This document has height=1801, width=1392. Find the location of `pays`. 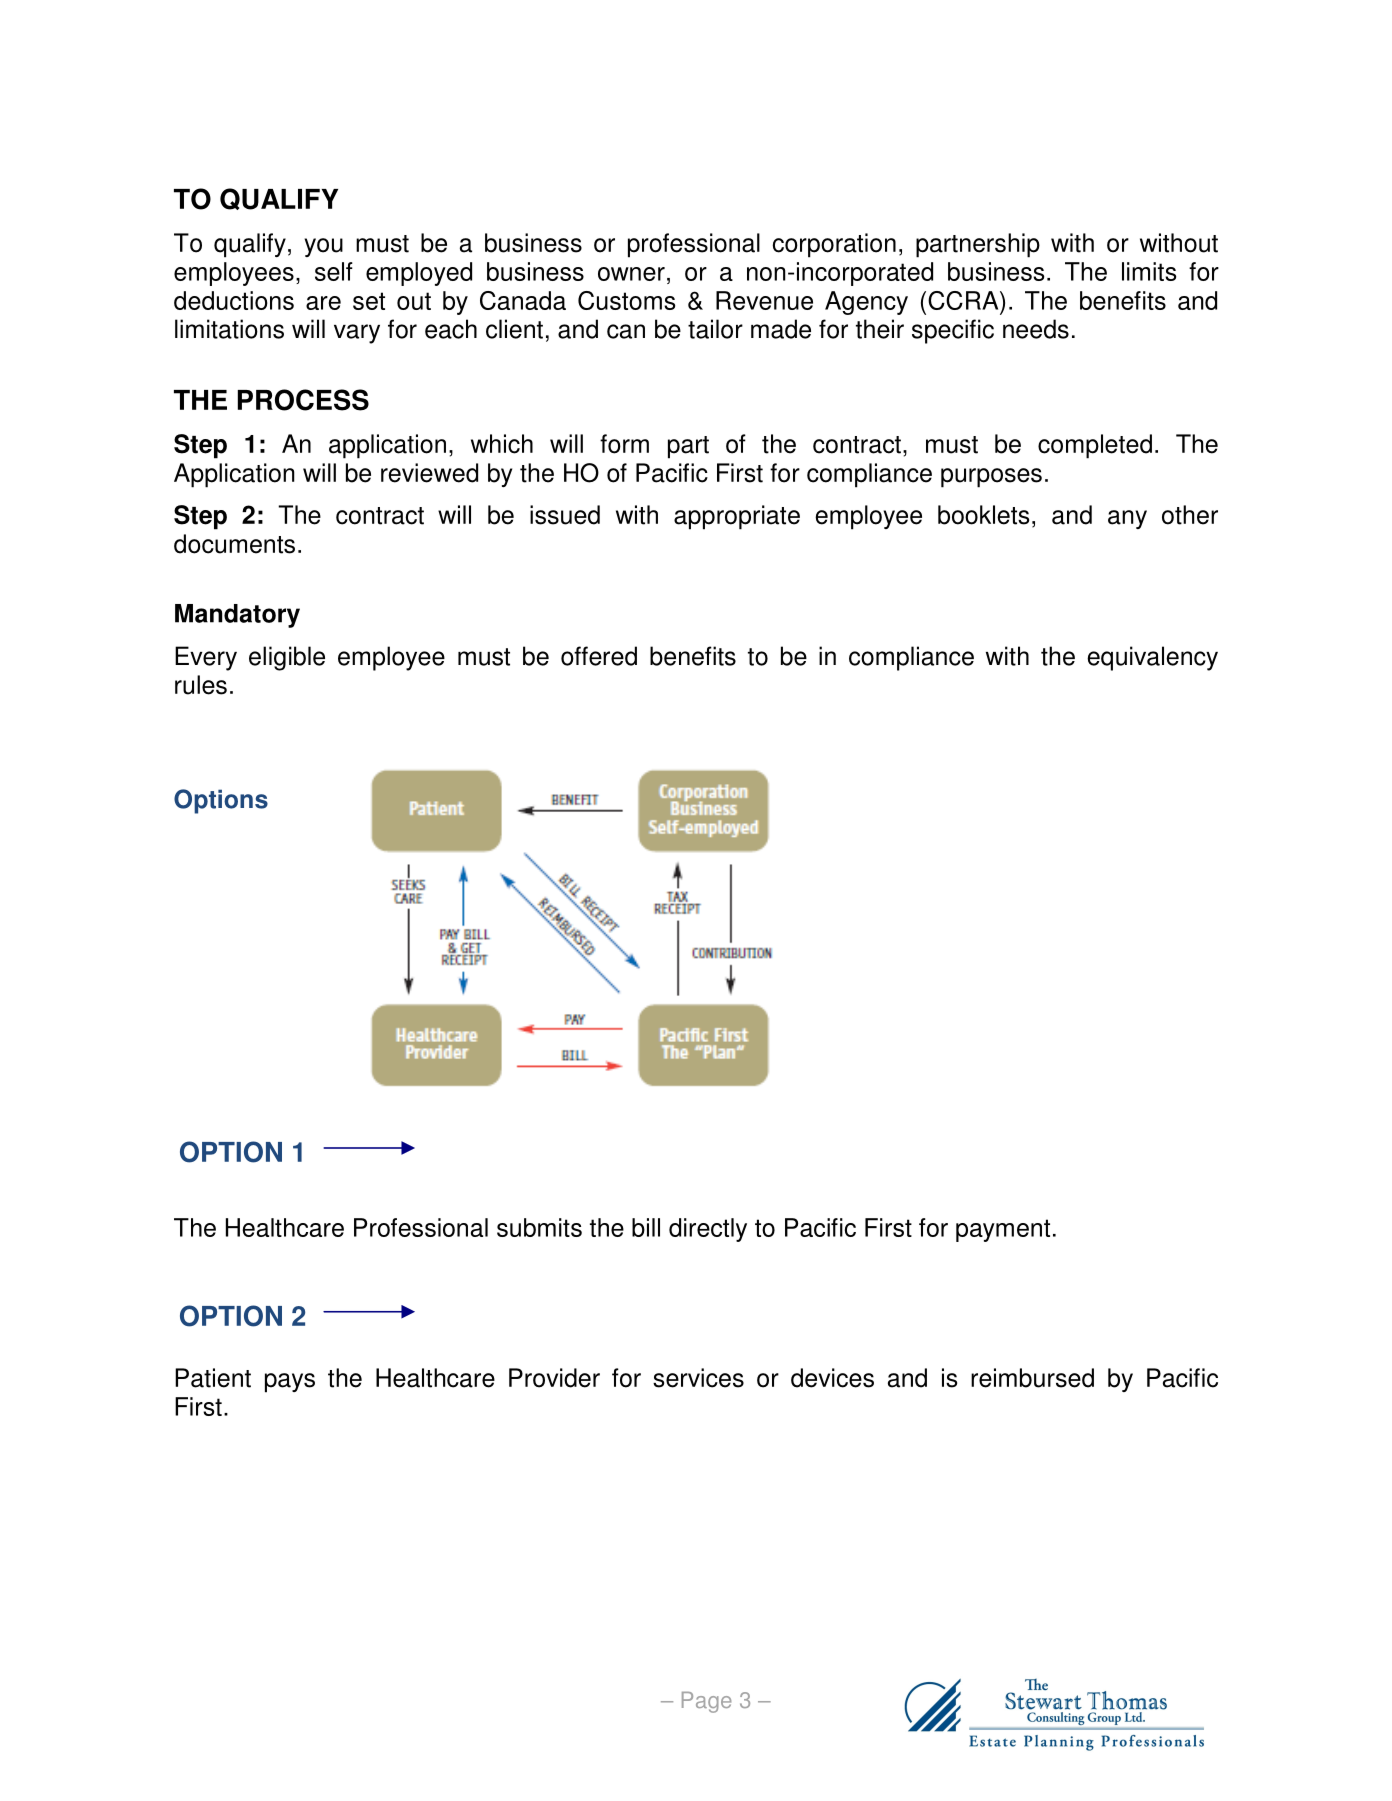

pays is located at coordinates (290, 1383).
